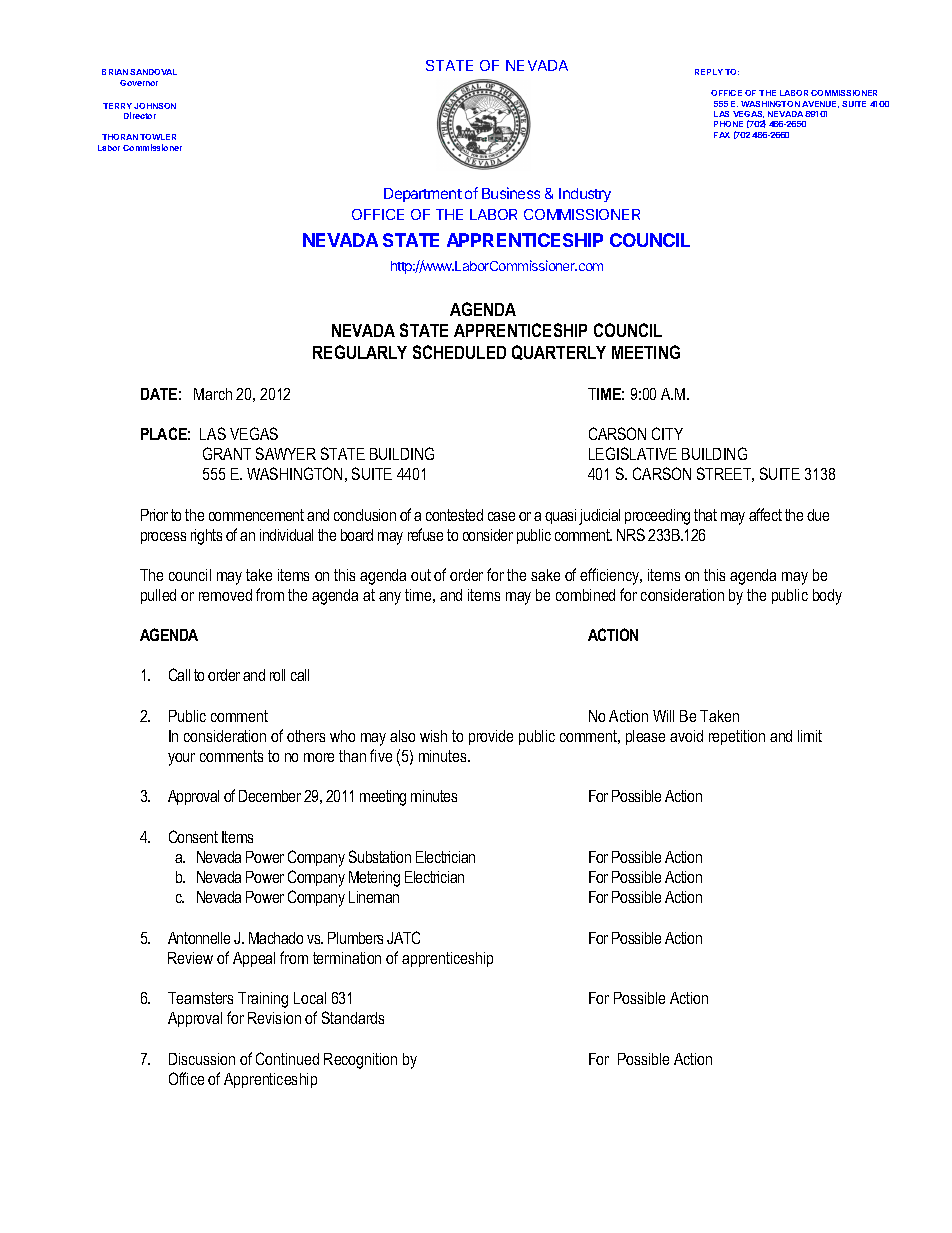 The height and width of the screenshot is (1233, 952). Describe the element at coordinates (213, 394) in the screenshot. I see `March` at that location.
